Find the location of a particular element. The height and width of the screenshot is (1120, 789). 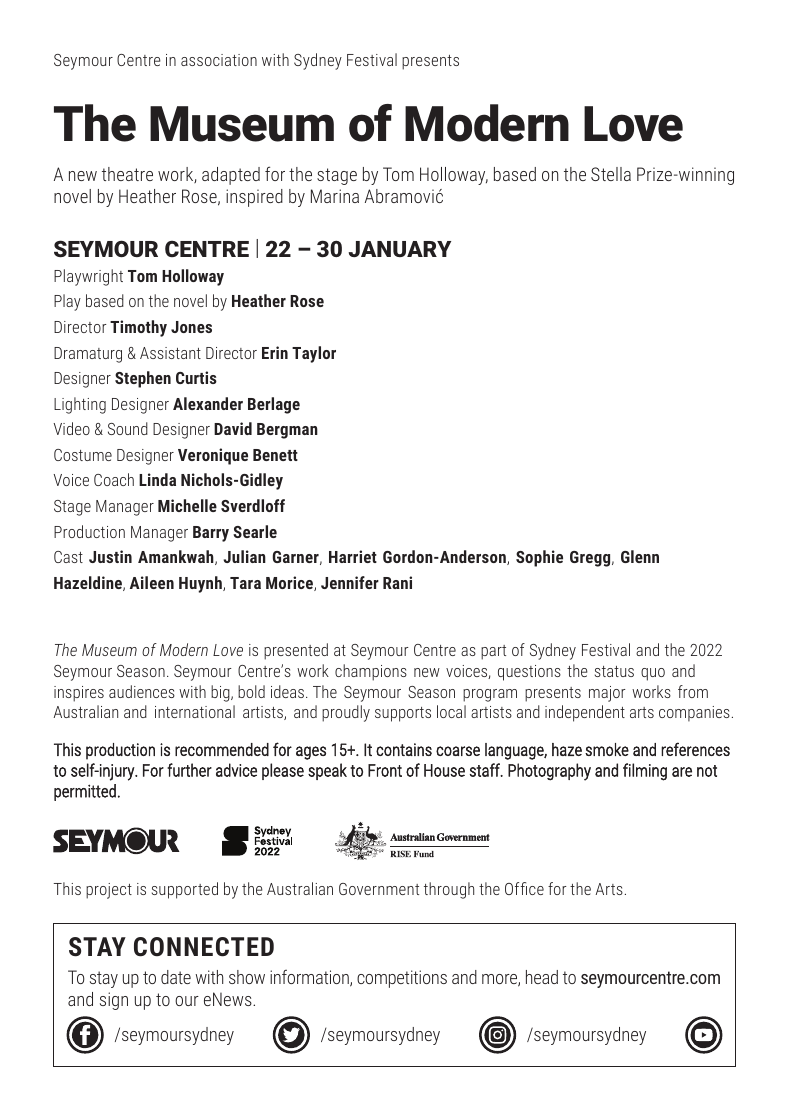

Michelle is located at coordinates (187, 505).
